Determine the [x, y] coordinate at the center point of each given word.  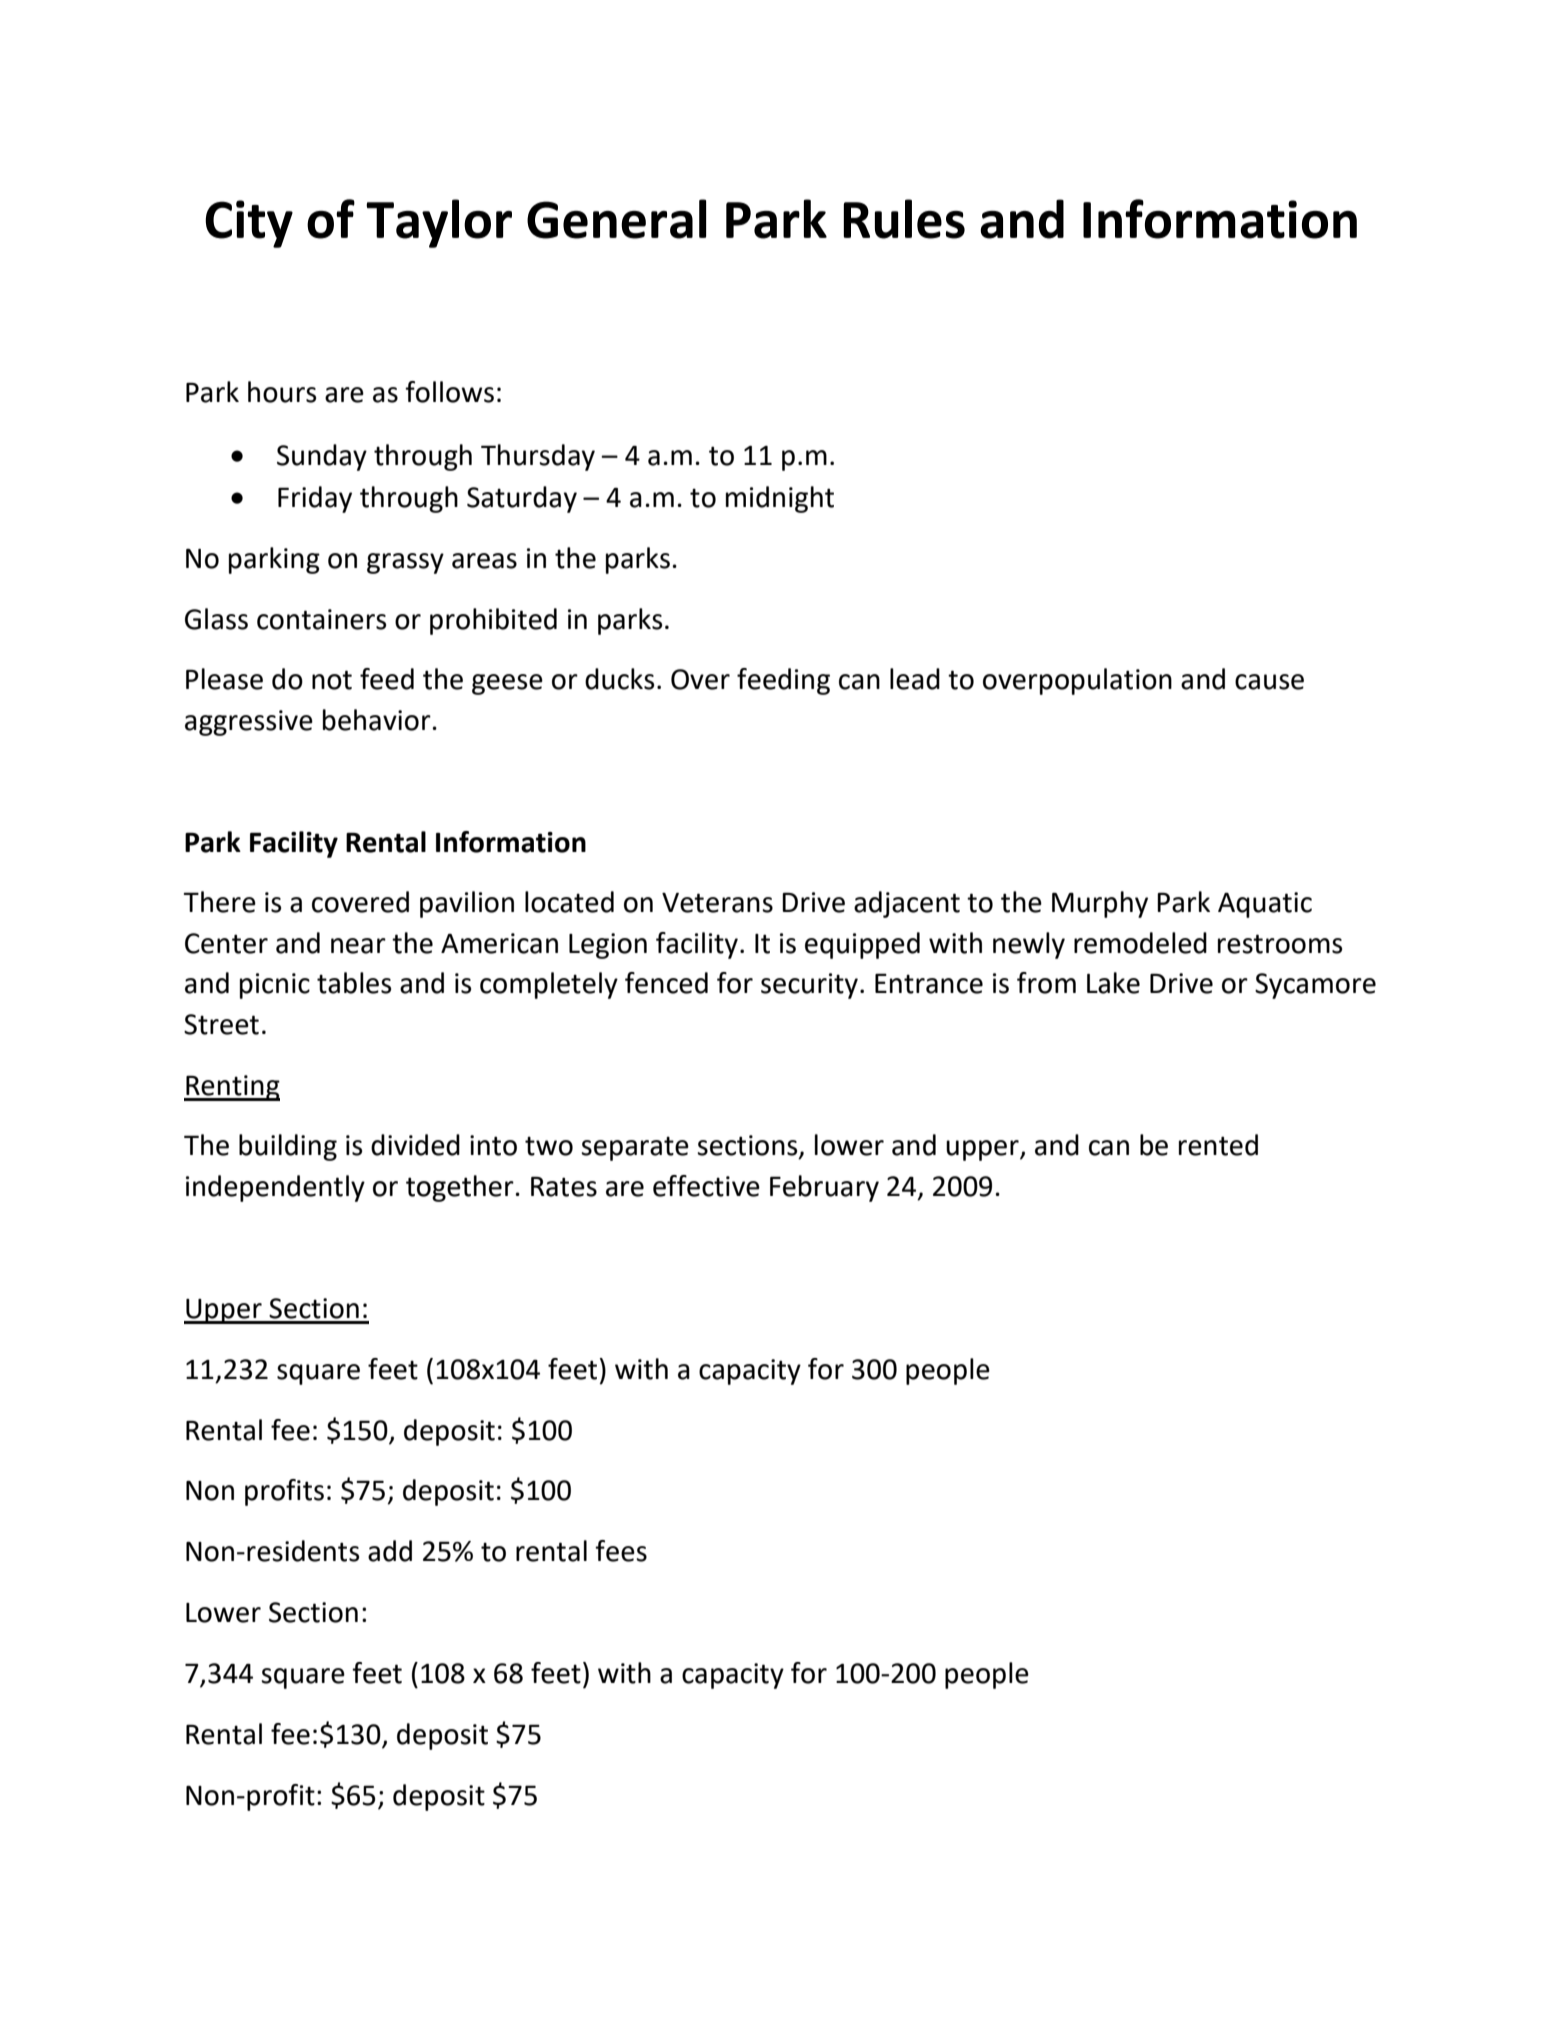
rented [1218, 1145]
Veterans [717, 903]
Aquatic [1265, 905]
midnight [780, 499]
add [390, 1551]
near [358, 946]
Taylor [439, 223]
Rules [904, 219]
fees [621, 1551]
